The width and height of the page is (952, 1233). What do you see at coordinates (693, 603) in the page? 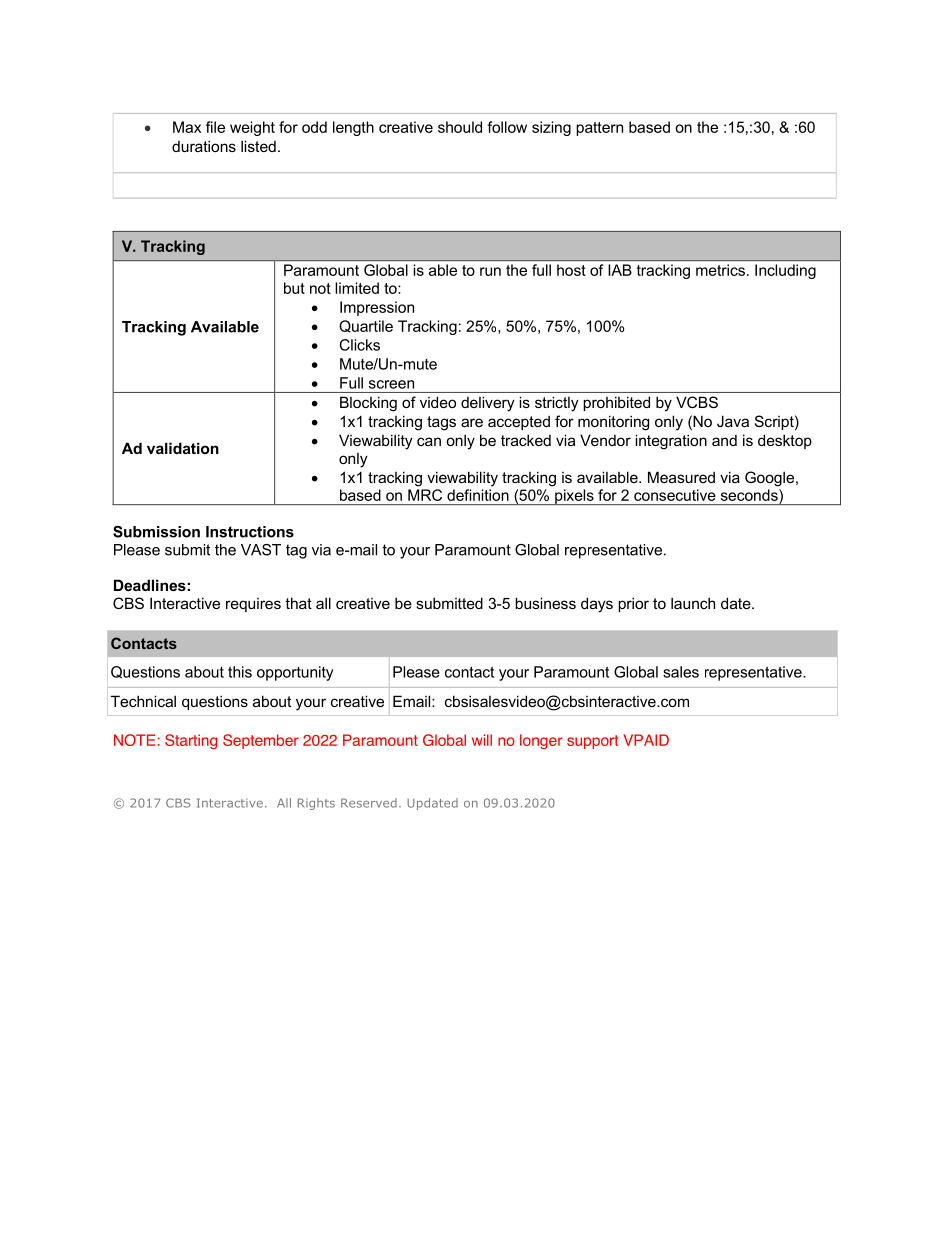
I see `launch` at bounding box center [693, 603].
